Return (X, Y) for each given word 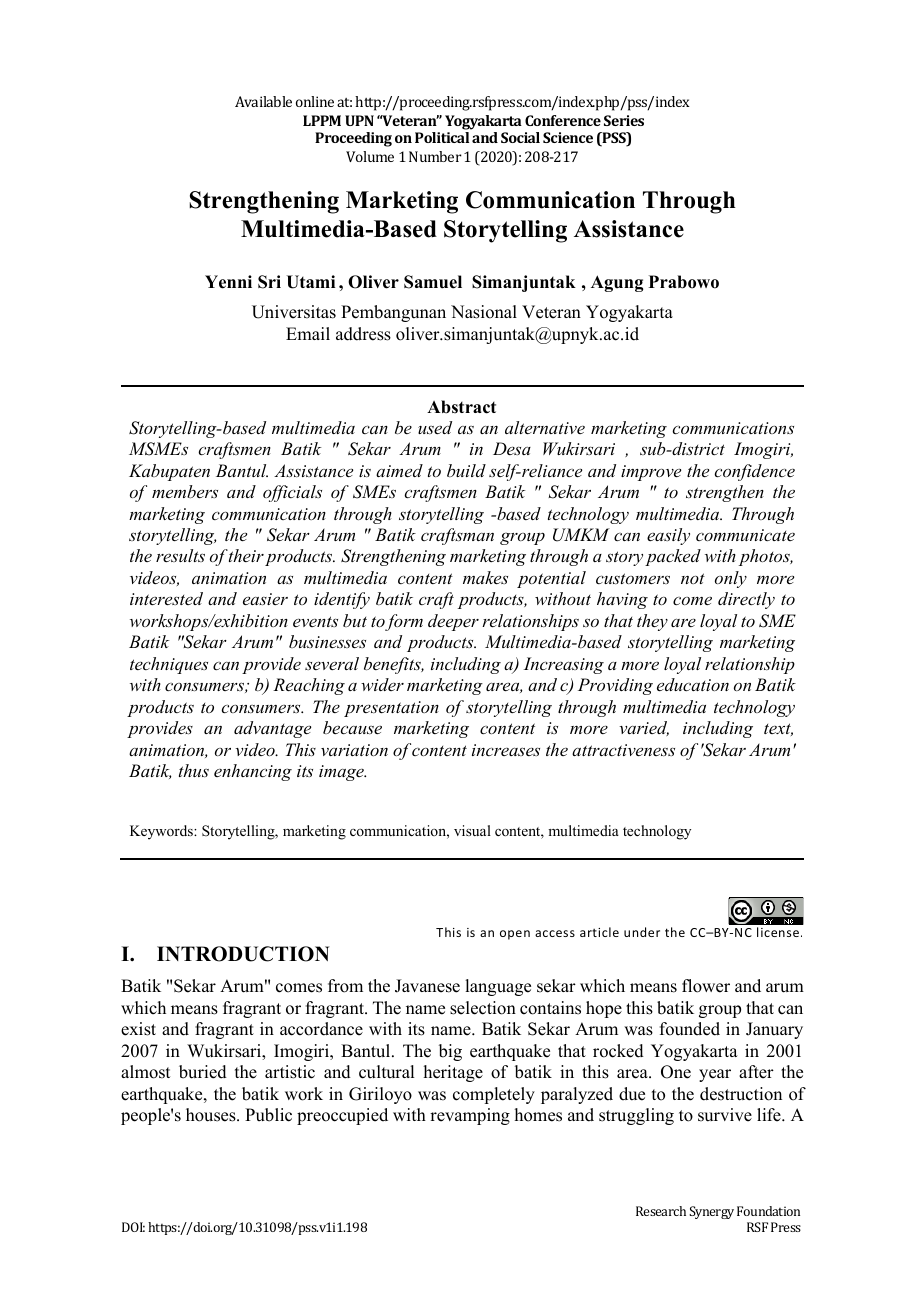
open (515, 935)
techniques (169, 665)
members (185, 491)
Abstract (461, 407)
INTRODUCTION (243, 954)
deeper (453, 622)
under (642, 932)
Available (263, 101)
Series (624, 120)
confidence (754, 472)
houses (212, 1115)
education (693, 684)
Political (442, 137)
